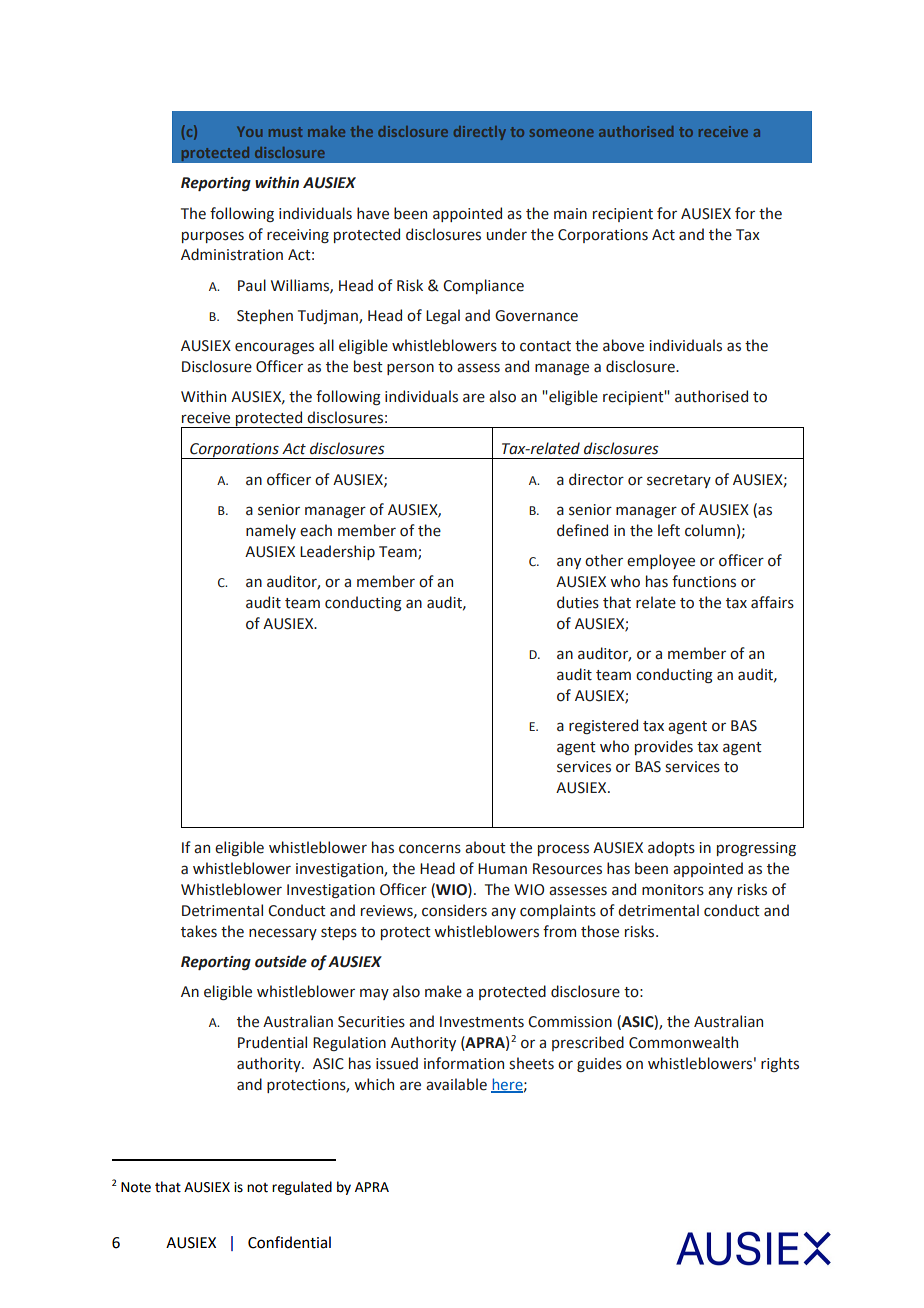 The height and width of the screenshot is (1308, 924). What do you see at coordinates (780, 1064) in the screenshot?
I see `rights` at bounding box center [780, 1064].
